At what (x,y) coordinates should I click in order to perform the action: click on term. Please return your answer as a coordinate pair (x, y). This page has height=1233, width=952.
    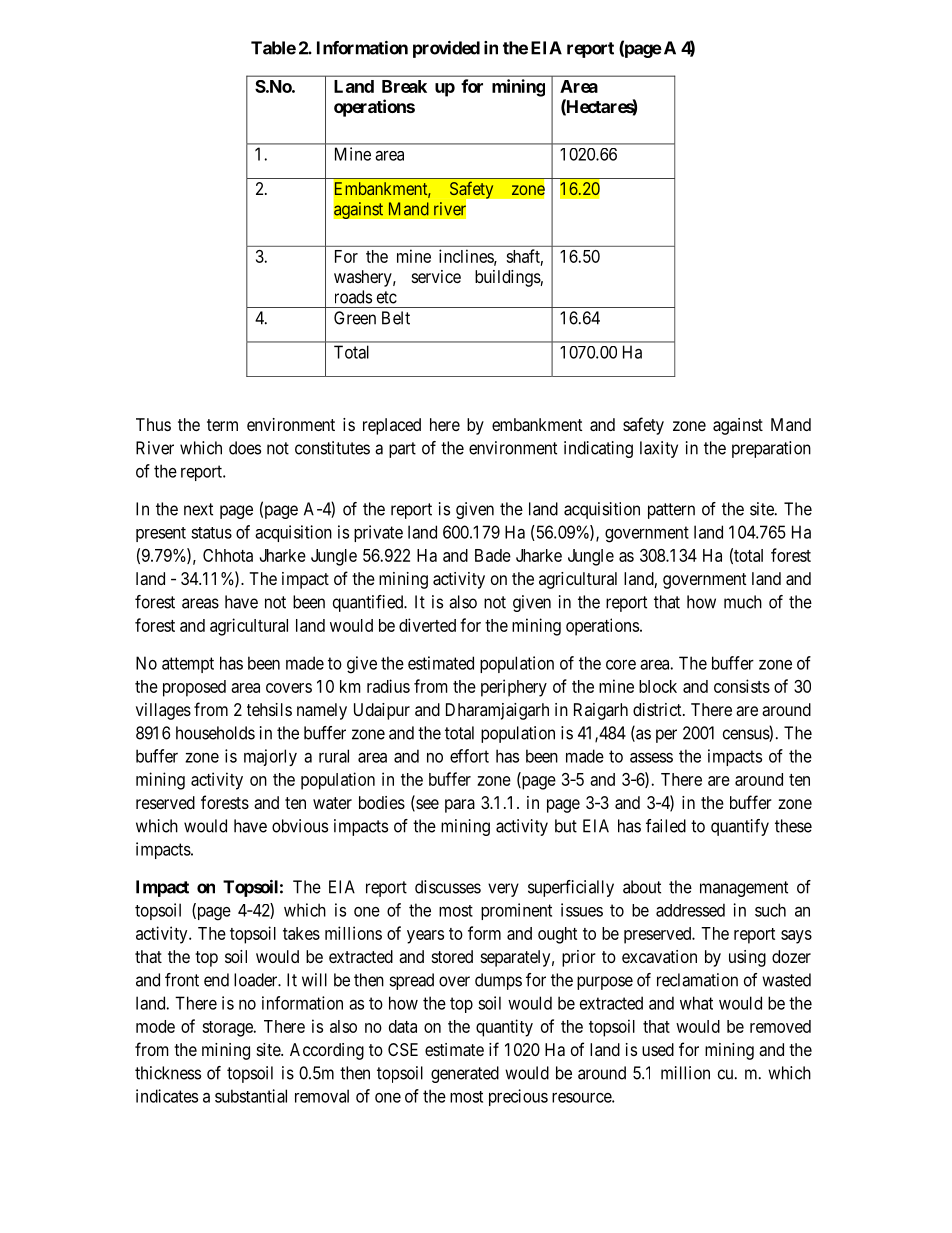
    Looking at the image, I should click on (222, 425).
